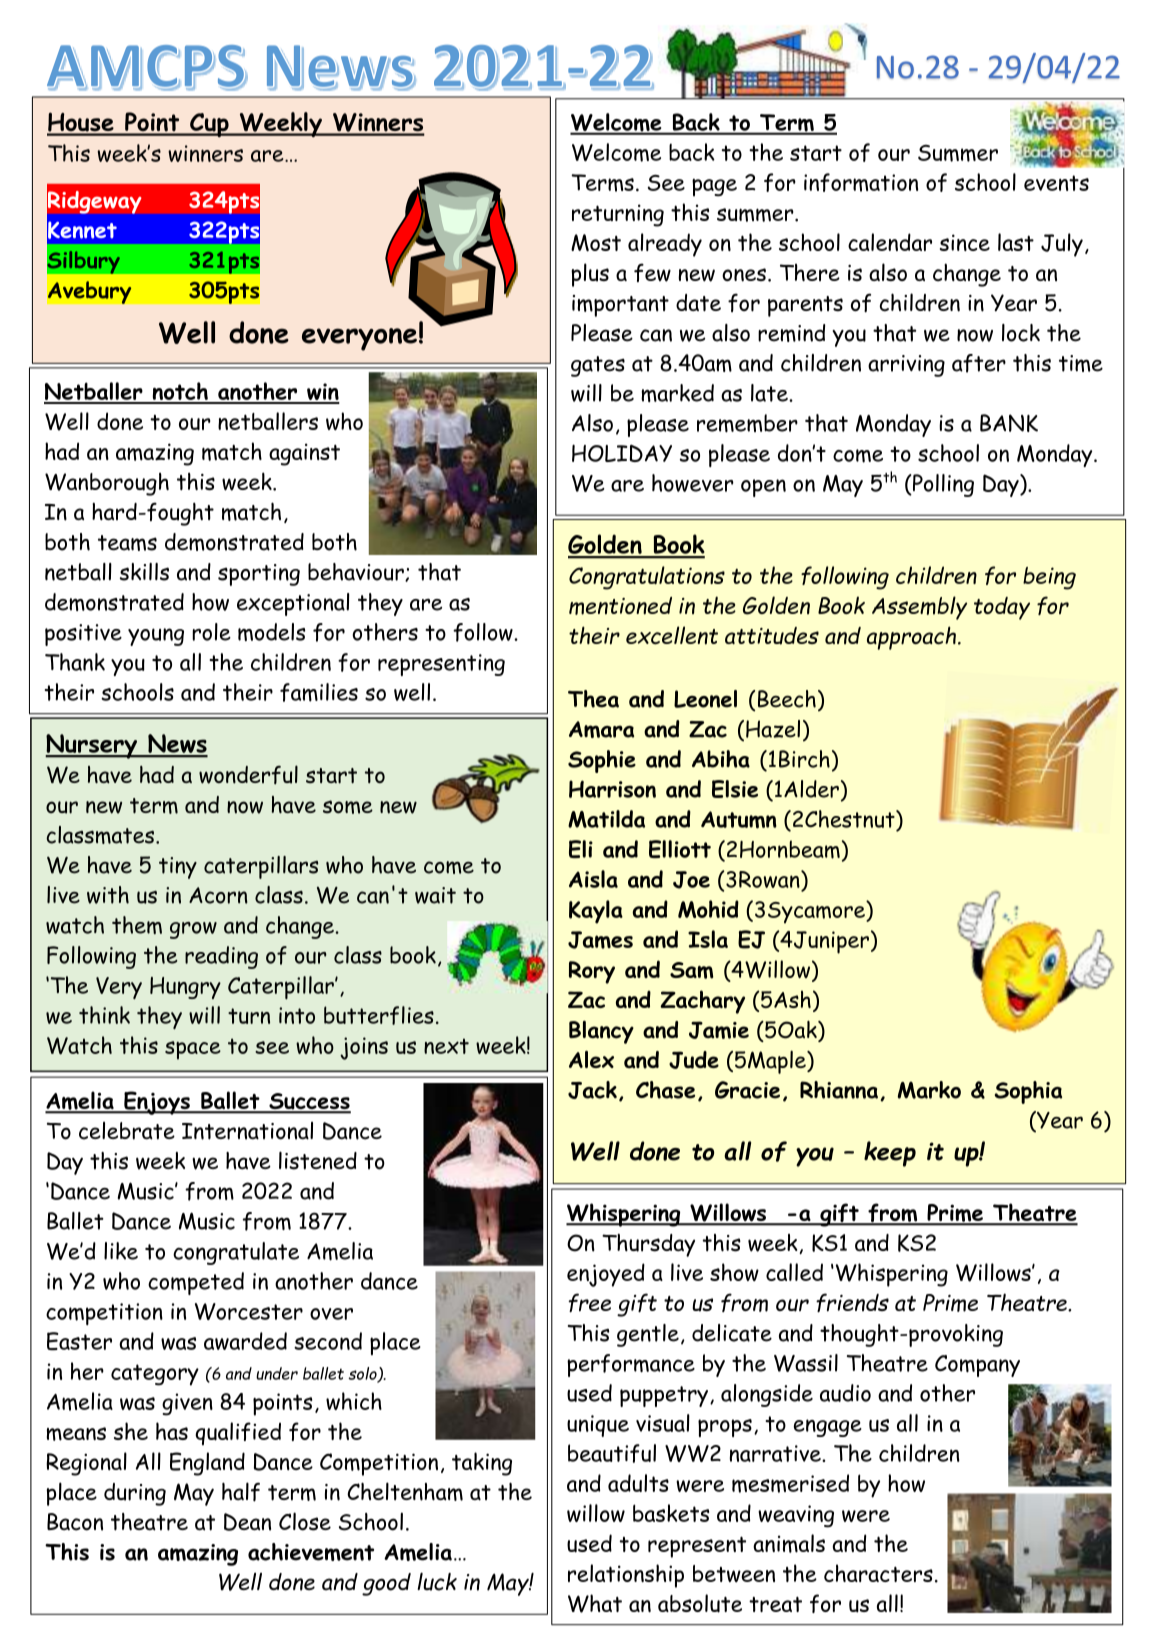 The width and height of the screenshot is (1168, 1652). What do you see at coordinates (596, 243) in the screenshot?
I see `Most` at bounding box center [596, 243].
